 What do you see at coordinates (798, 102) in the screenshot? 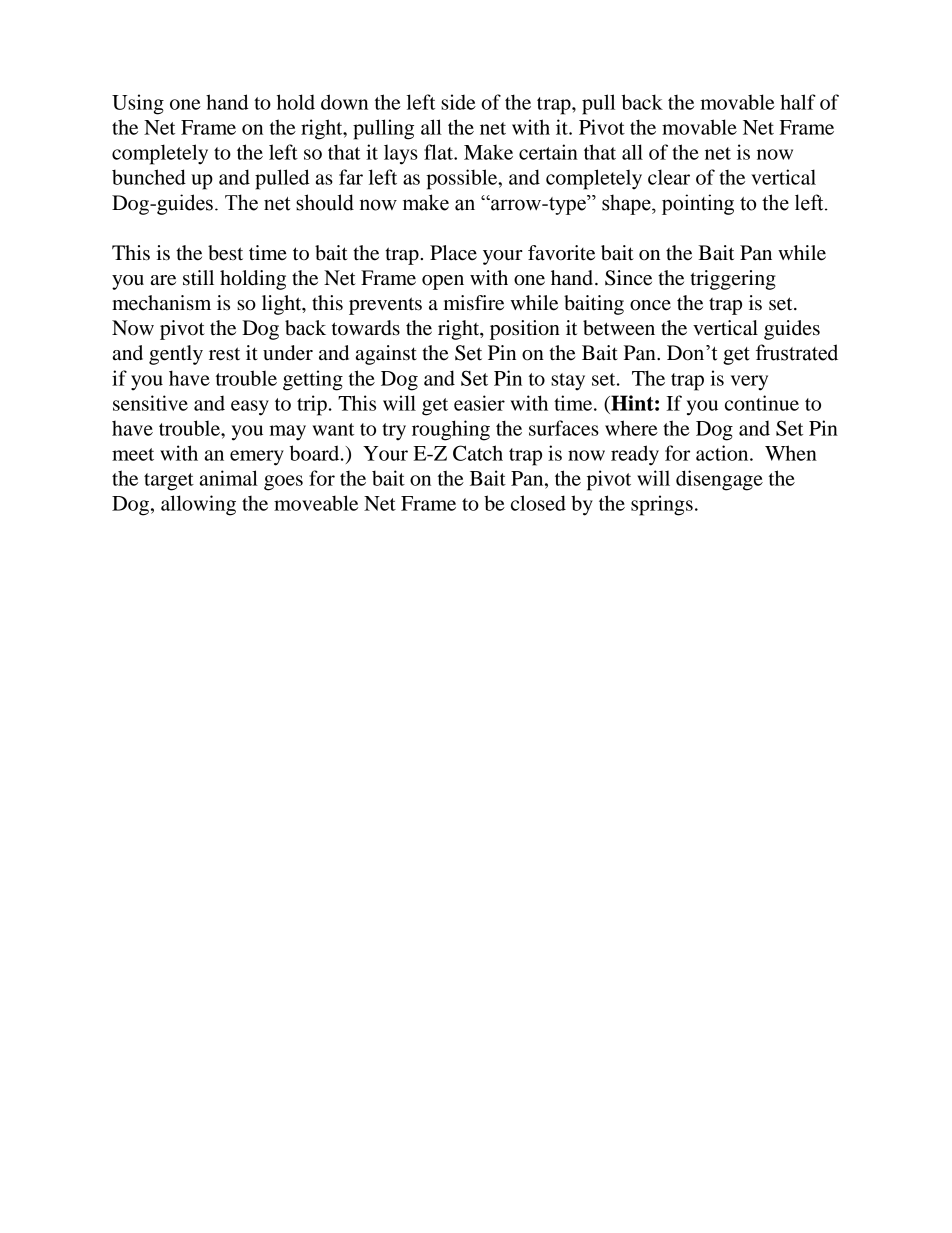
I see `half` at bounding box center [798, 102].
